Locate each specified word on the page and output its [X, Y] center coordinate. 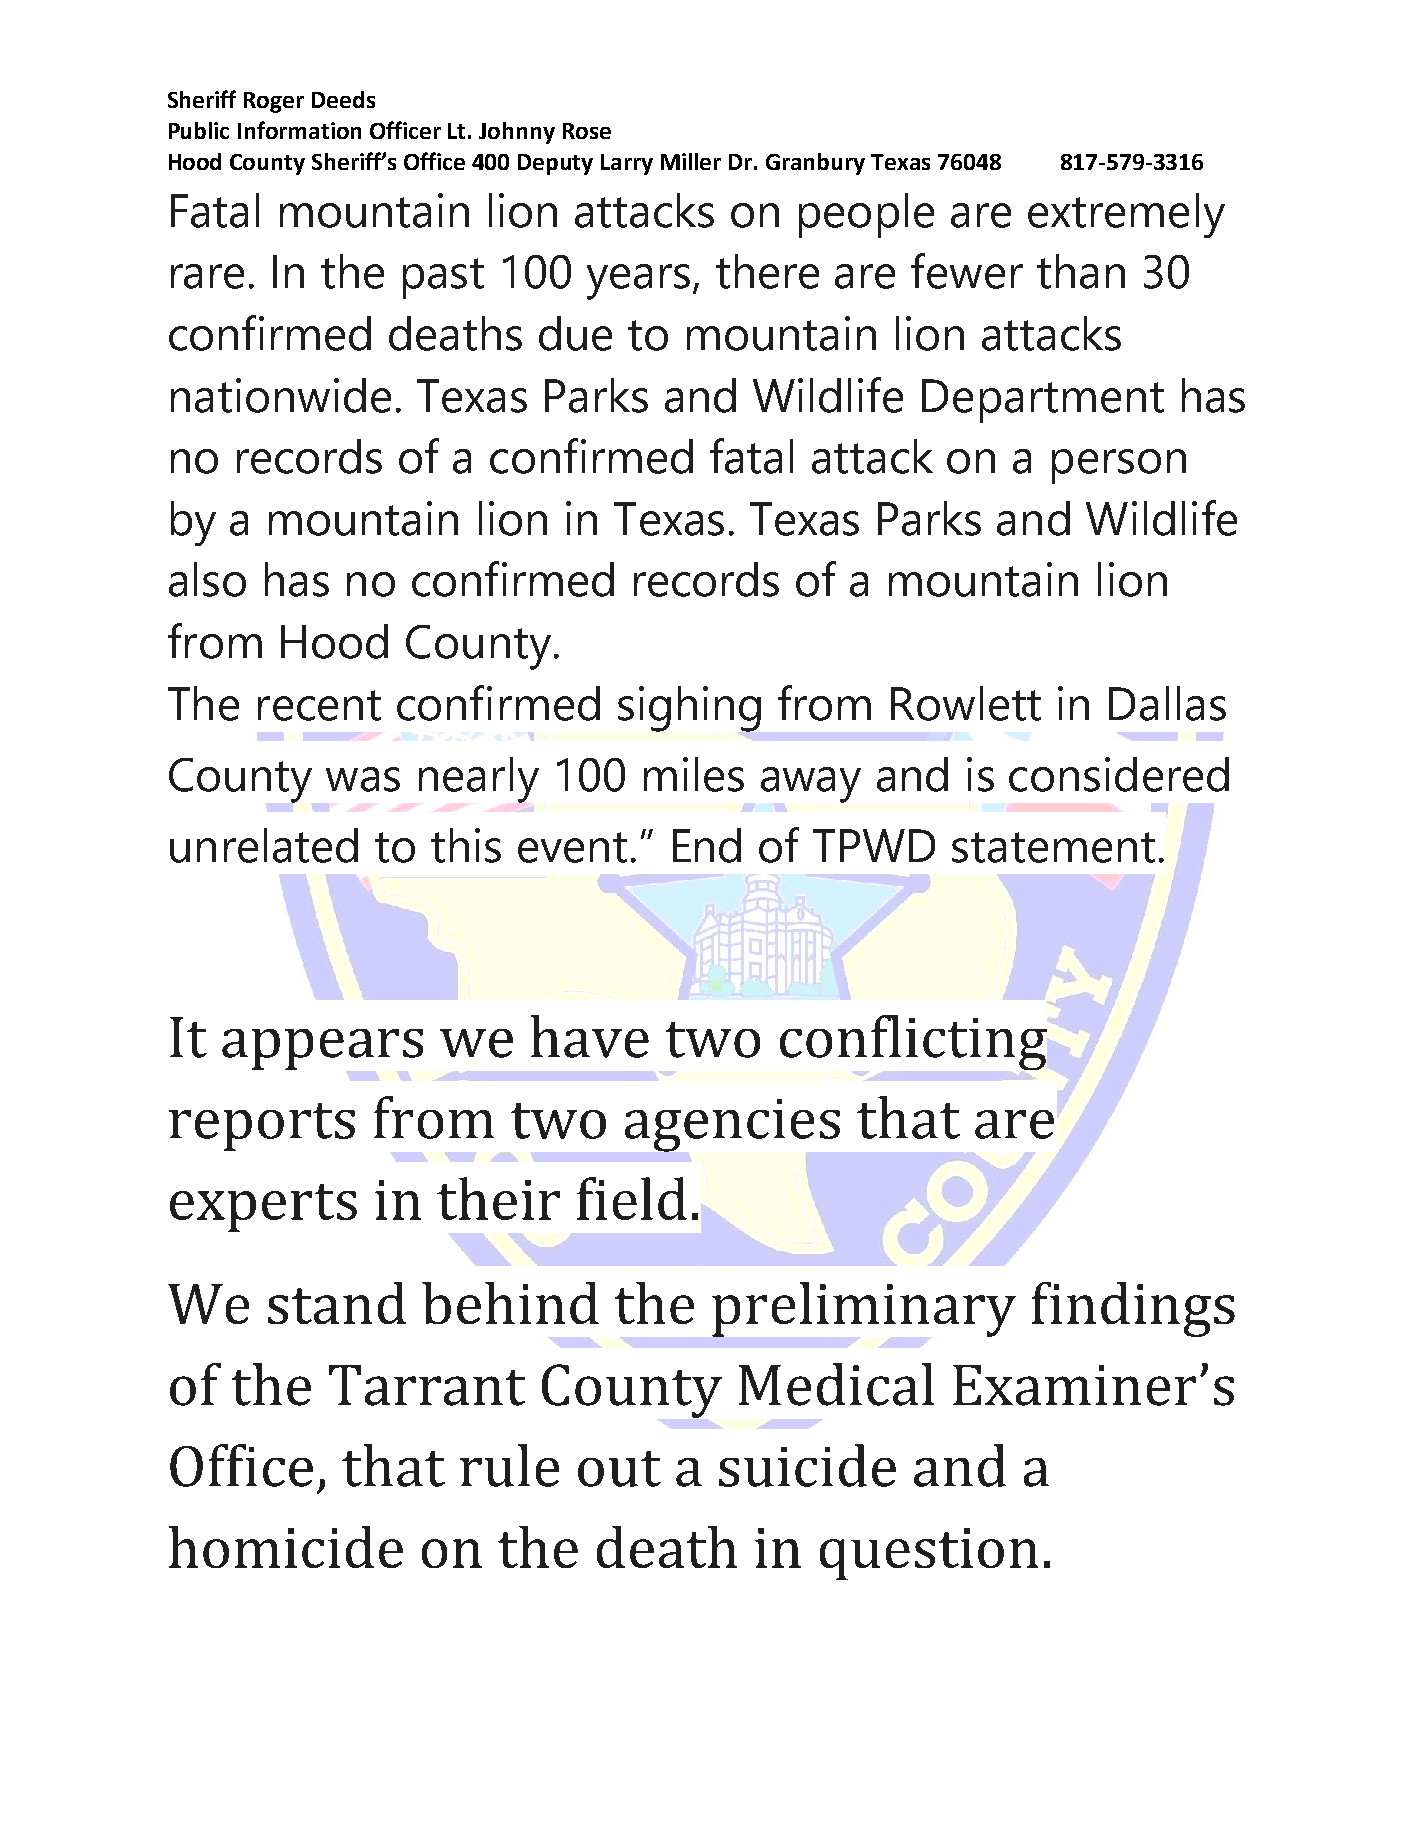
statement [1053, 847]
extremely [1126, 215]
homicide [286, 1547]
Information [299, 130]
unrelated [264, 845]
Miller [691, 161]
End [707, 845]
